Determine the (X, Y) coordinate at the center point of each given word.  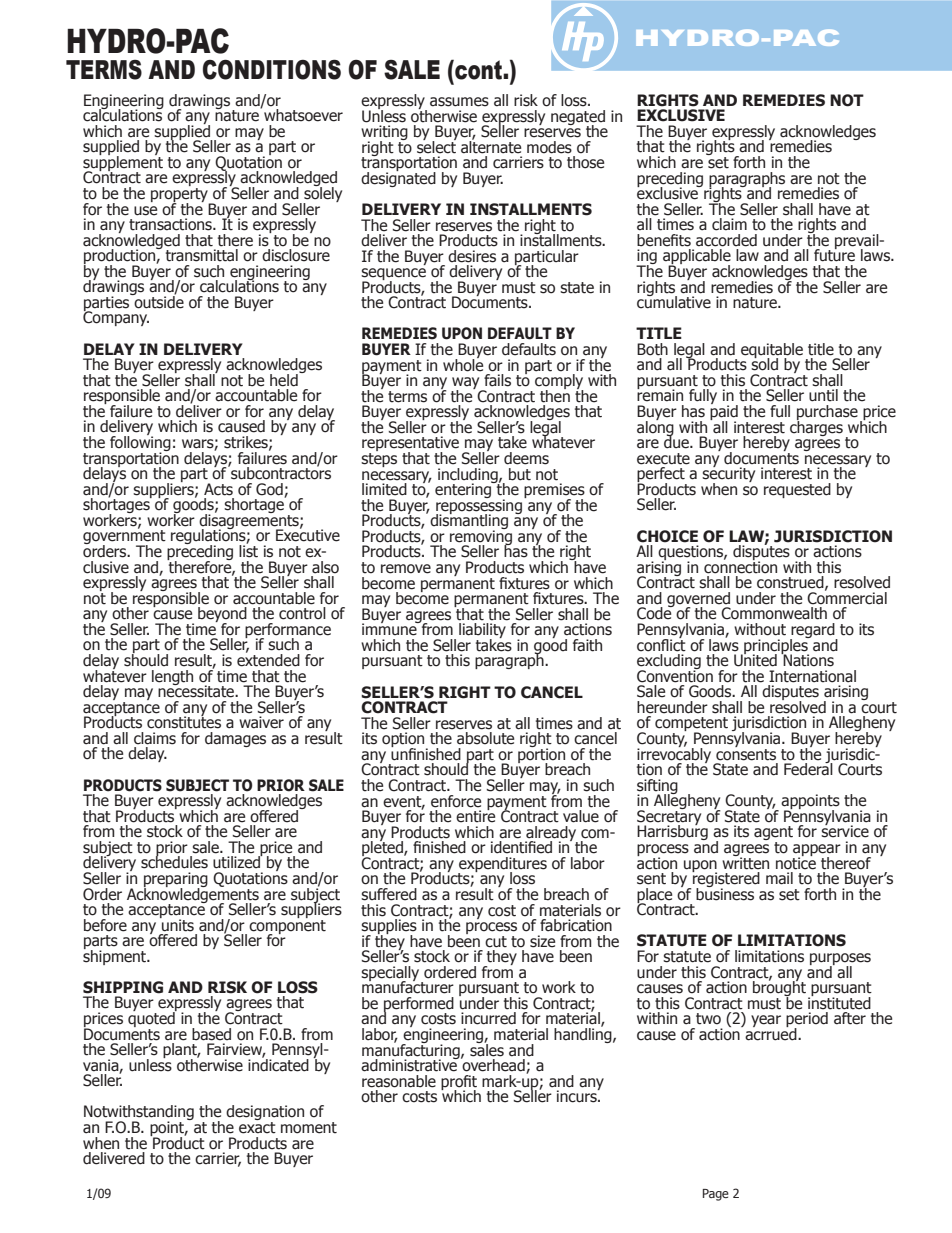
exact (257, 1128)
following (140, 444)
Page (716, 1195)
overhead (494, 1065)
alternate (491, 146)
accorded (726, 240)
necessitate (197, 690)
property (180, 196)
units (177, 924)
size (542, 941)
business (725, 893)
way (466, 384)
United (755, 659)
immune (390, 628)
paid (724, 413)
